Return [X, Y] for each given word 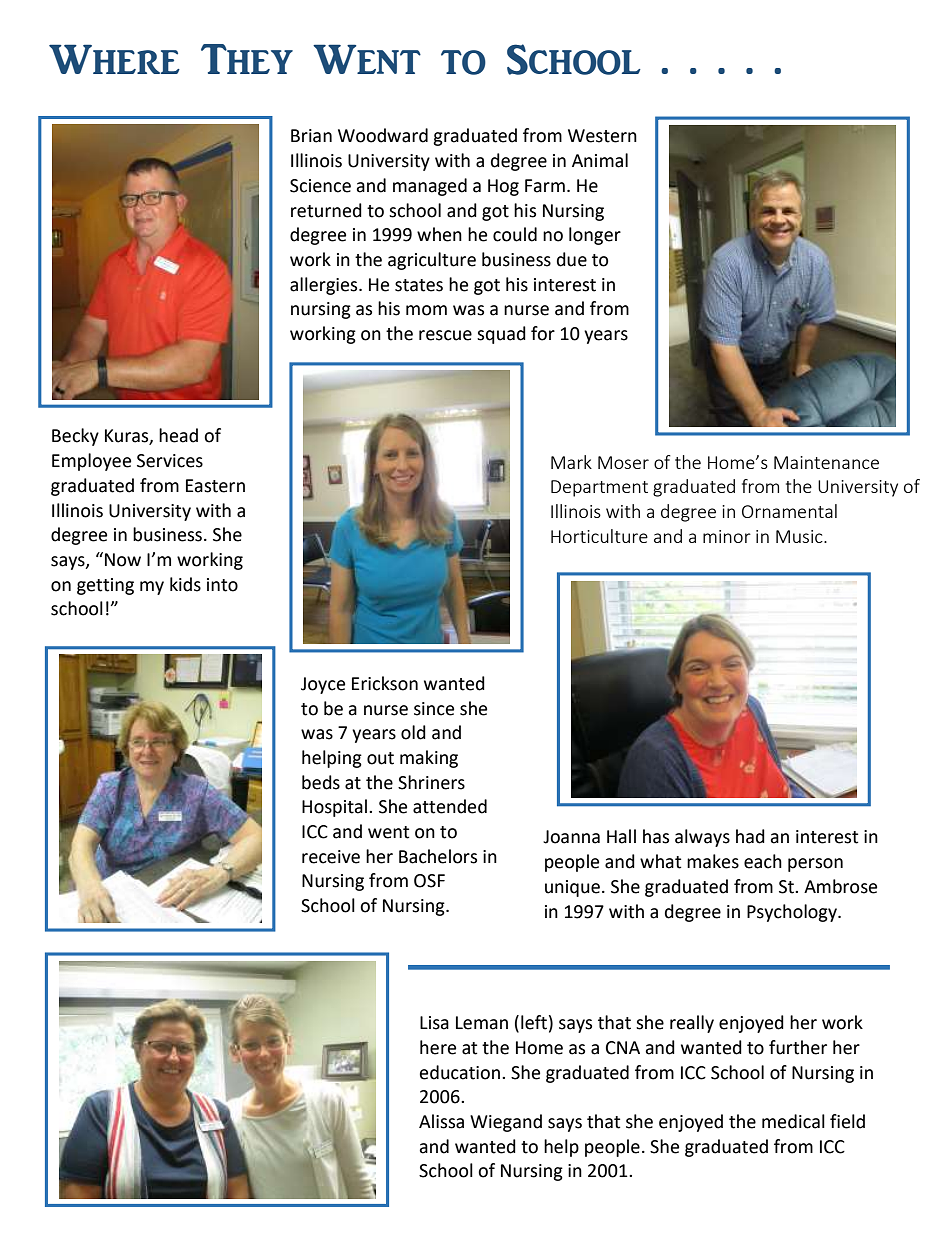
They [247, 59]
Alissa [441, 1121]
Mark [571, 462]
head [178, 435]
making [429, 759]
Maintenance [826, 462]
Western [602, 136]
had [750, 836]
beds [321, 782]
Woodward [383, 135]
